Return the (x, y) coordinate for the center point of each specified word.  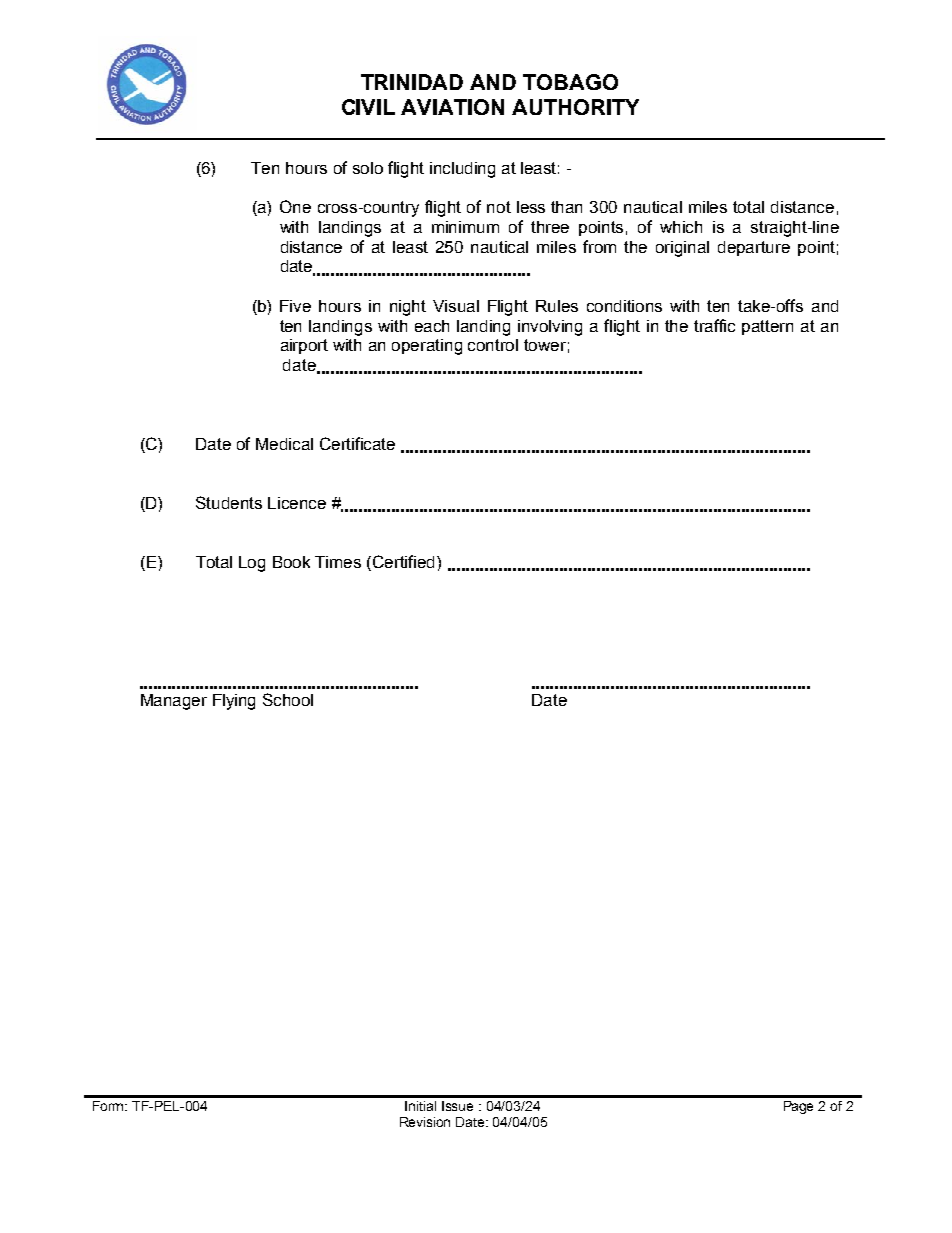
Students (229, 502)
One (295, 206)
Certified (405, 561)
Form (110, 1106)
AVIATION (452, 107)
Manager (174, 702)
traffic (714, 325)
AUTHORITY (575, 107)
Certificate (357, 443)
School (288, 699)
